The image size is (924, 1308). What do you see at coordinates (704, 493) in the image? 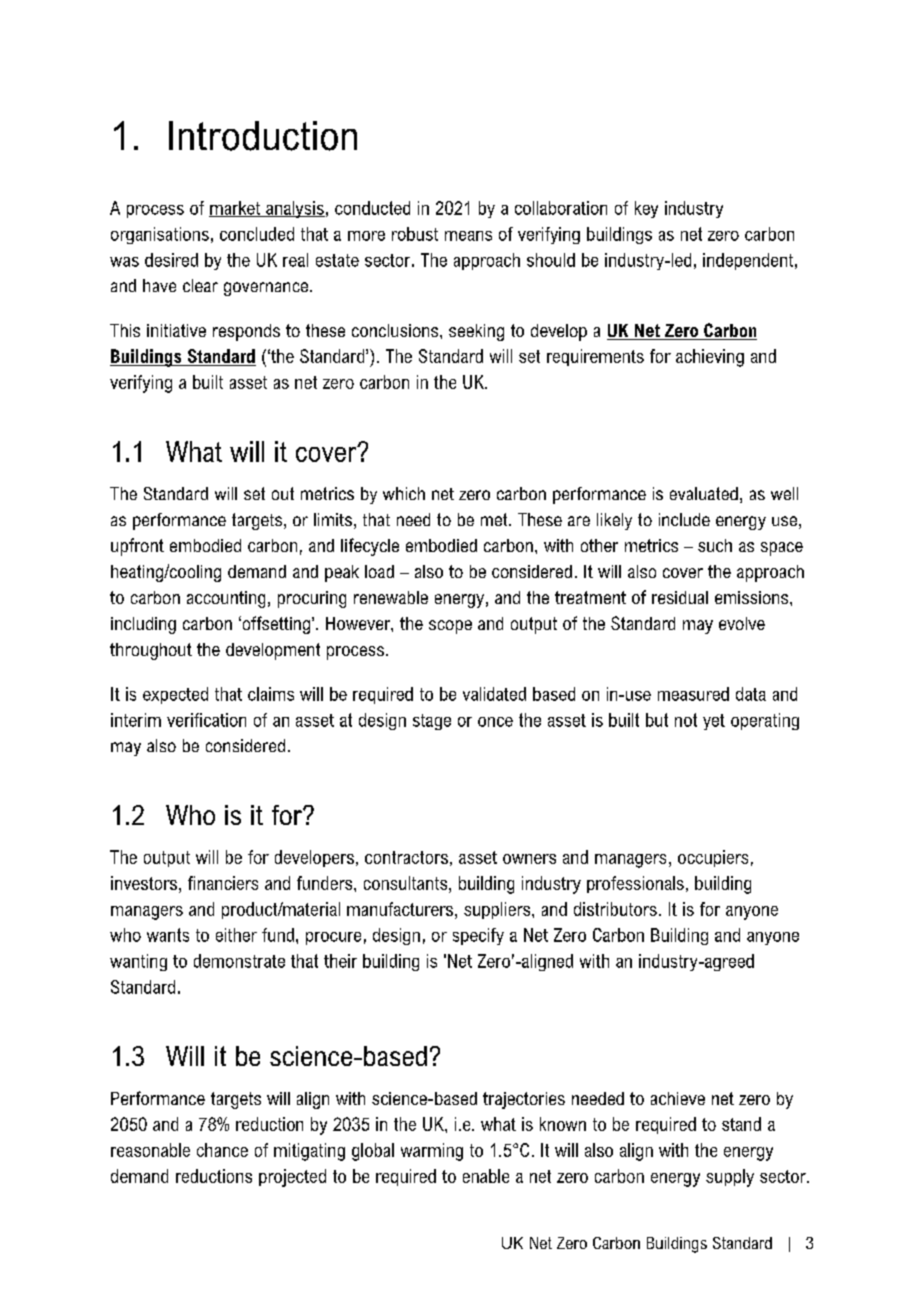
I see `evaluated` at bounding box center [704, 493].
